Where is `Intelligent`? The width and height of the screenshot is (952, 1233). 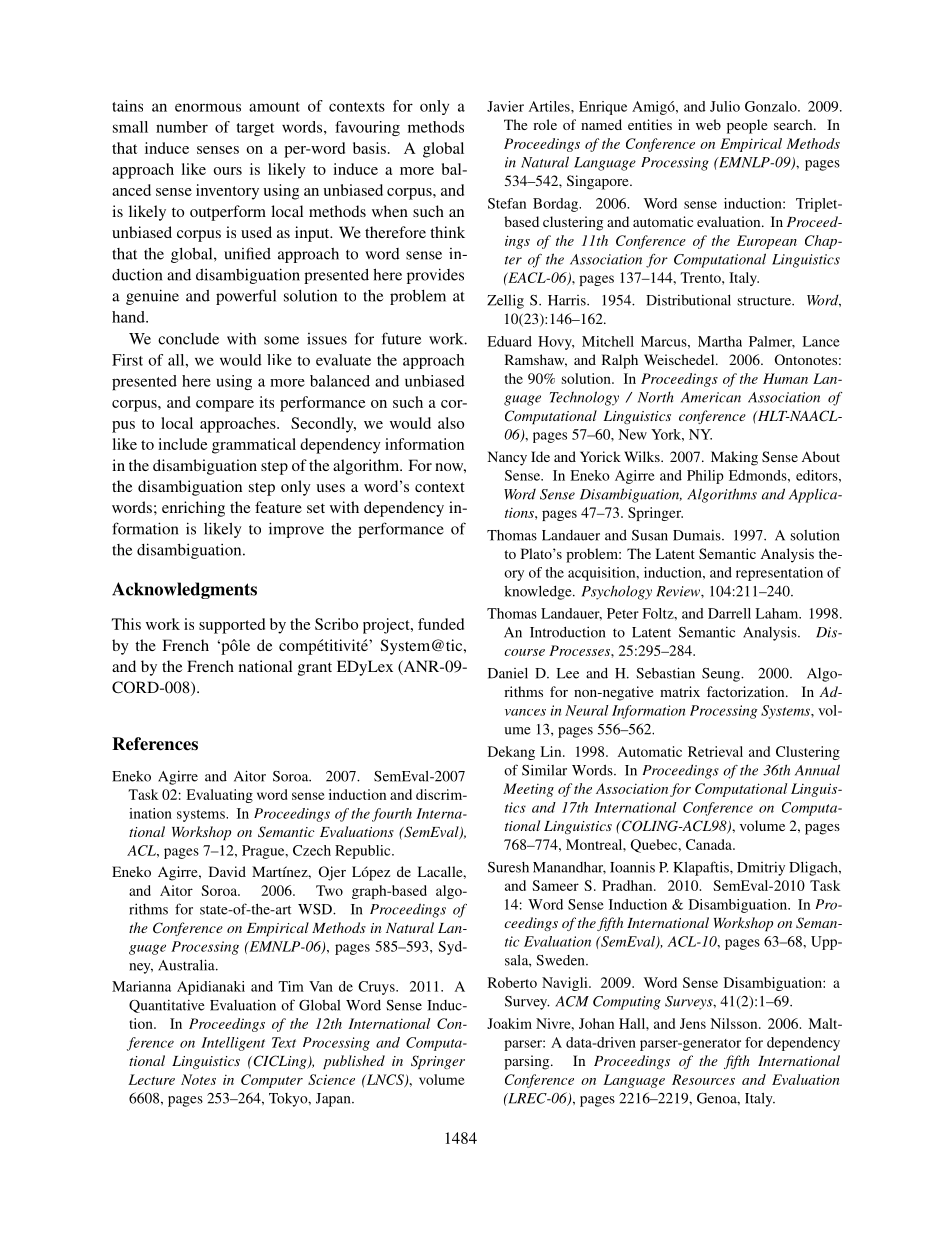
Intelligent is located at coordinates (233, 1044).
